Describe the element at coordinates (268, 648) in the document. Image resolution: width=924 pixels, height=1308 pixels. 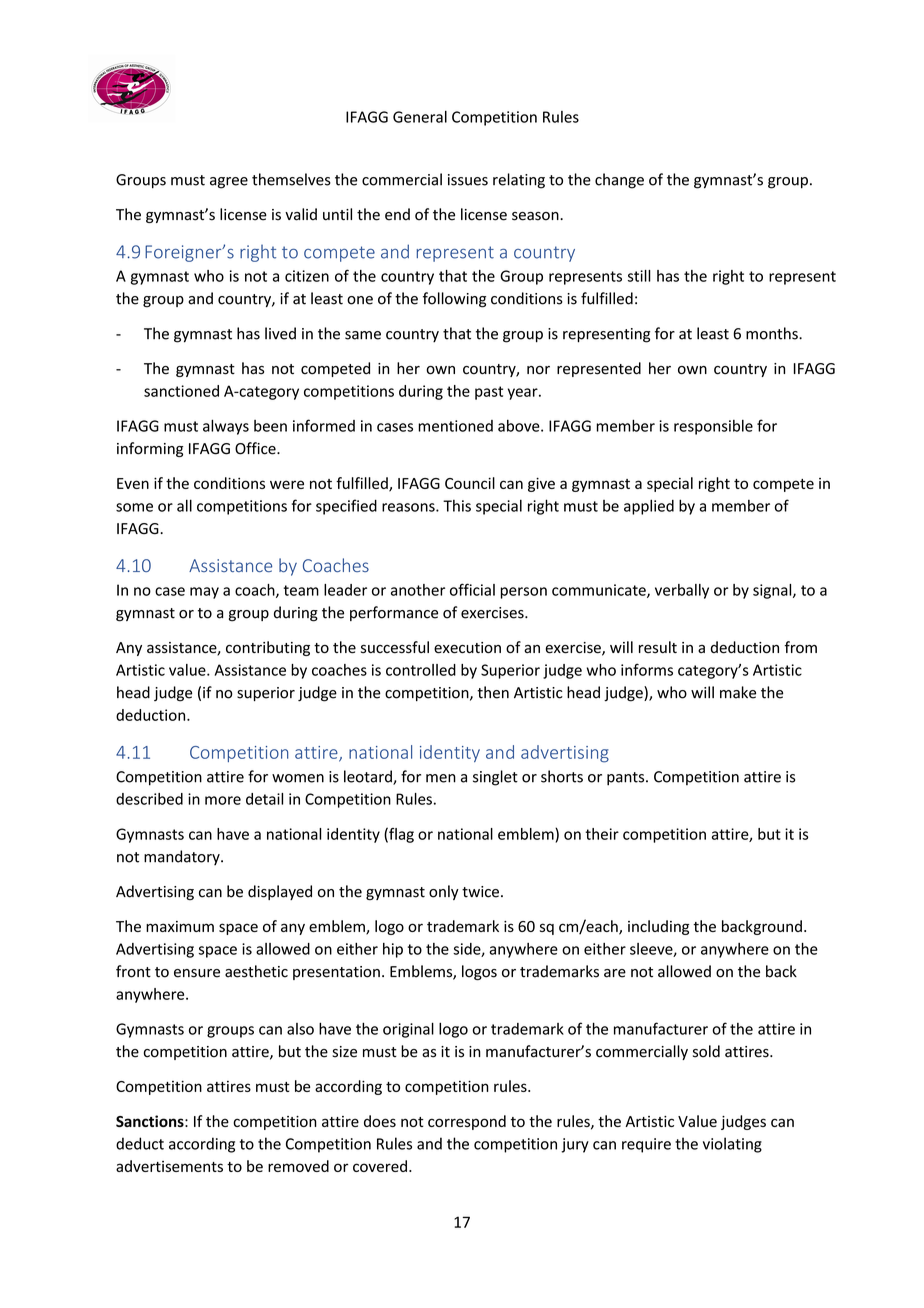
I see `contributing` at that location.
